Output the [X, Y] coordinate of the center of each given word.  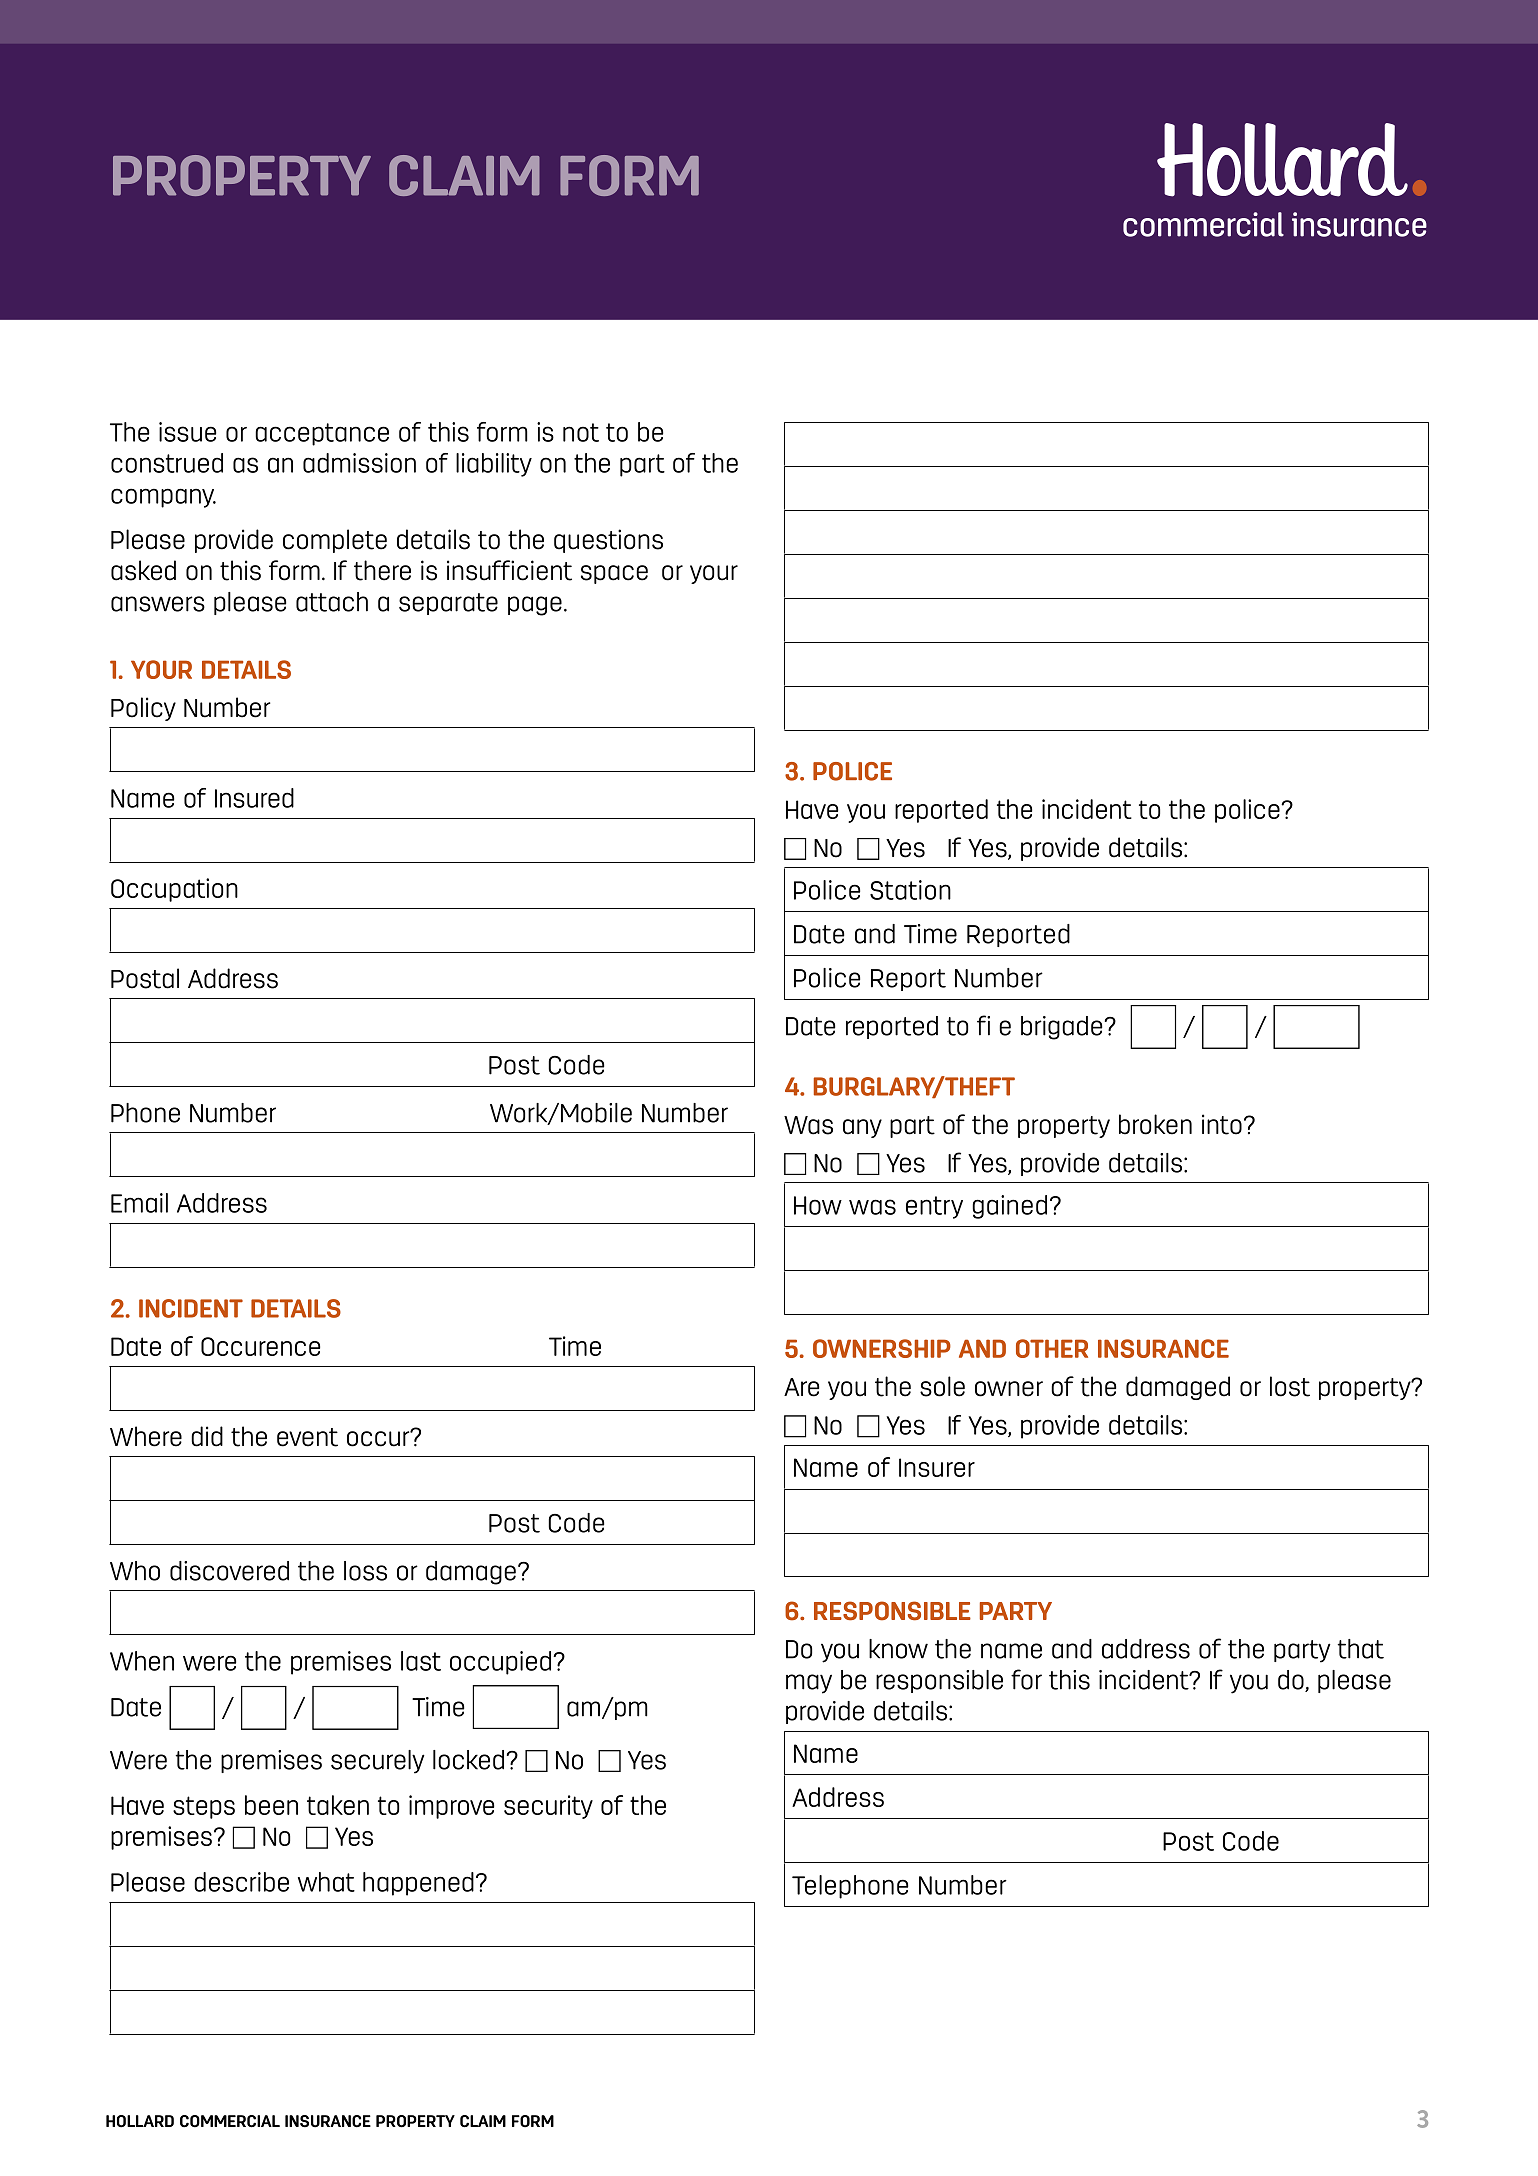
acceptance [322, 434]
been [271, 1805]
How [818, 1205]
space [614, 574]
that [1360, 1649]
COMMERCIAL [230, 2121]
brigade [1061, 1028]
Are [801, 1387]
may [809, 1684]
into [1222, 1124]
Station [910, 890]
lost [1290, 1386]
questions [608, 541]
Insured [254, 798]
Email [139, 1203]
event [307, 1437]
